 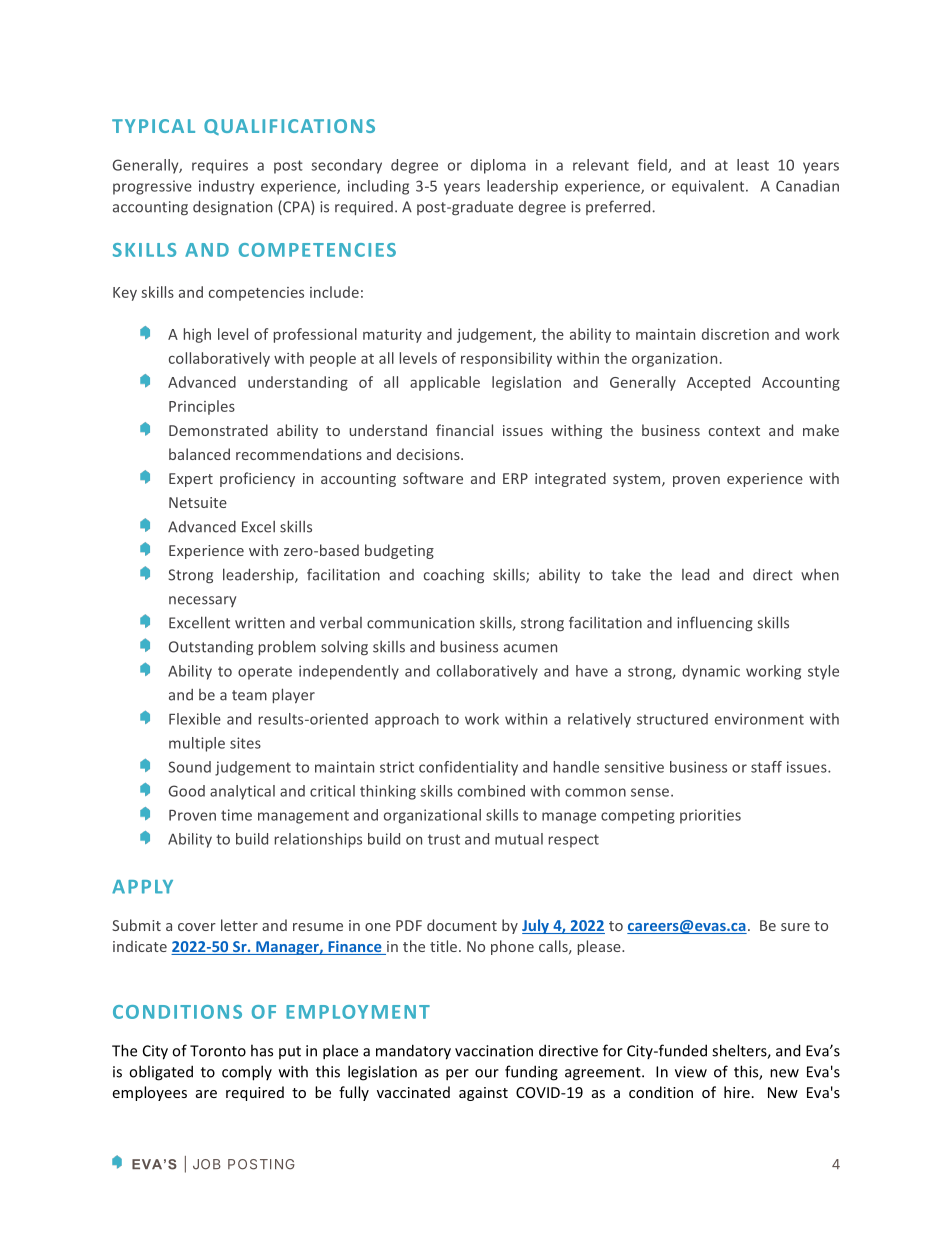 What do you see at coordinates (795, 927) in the image?
I see `sure` at bounding box center [795, 927].
